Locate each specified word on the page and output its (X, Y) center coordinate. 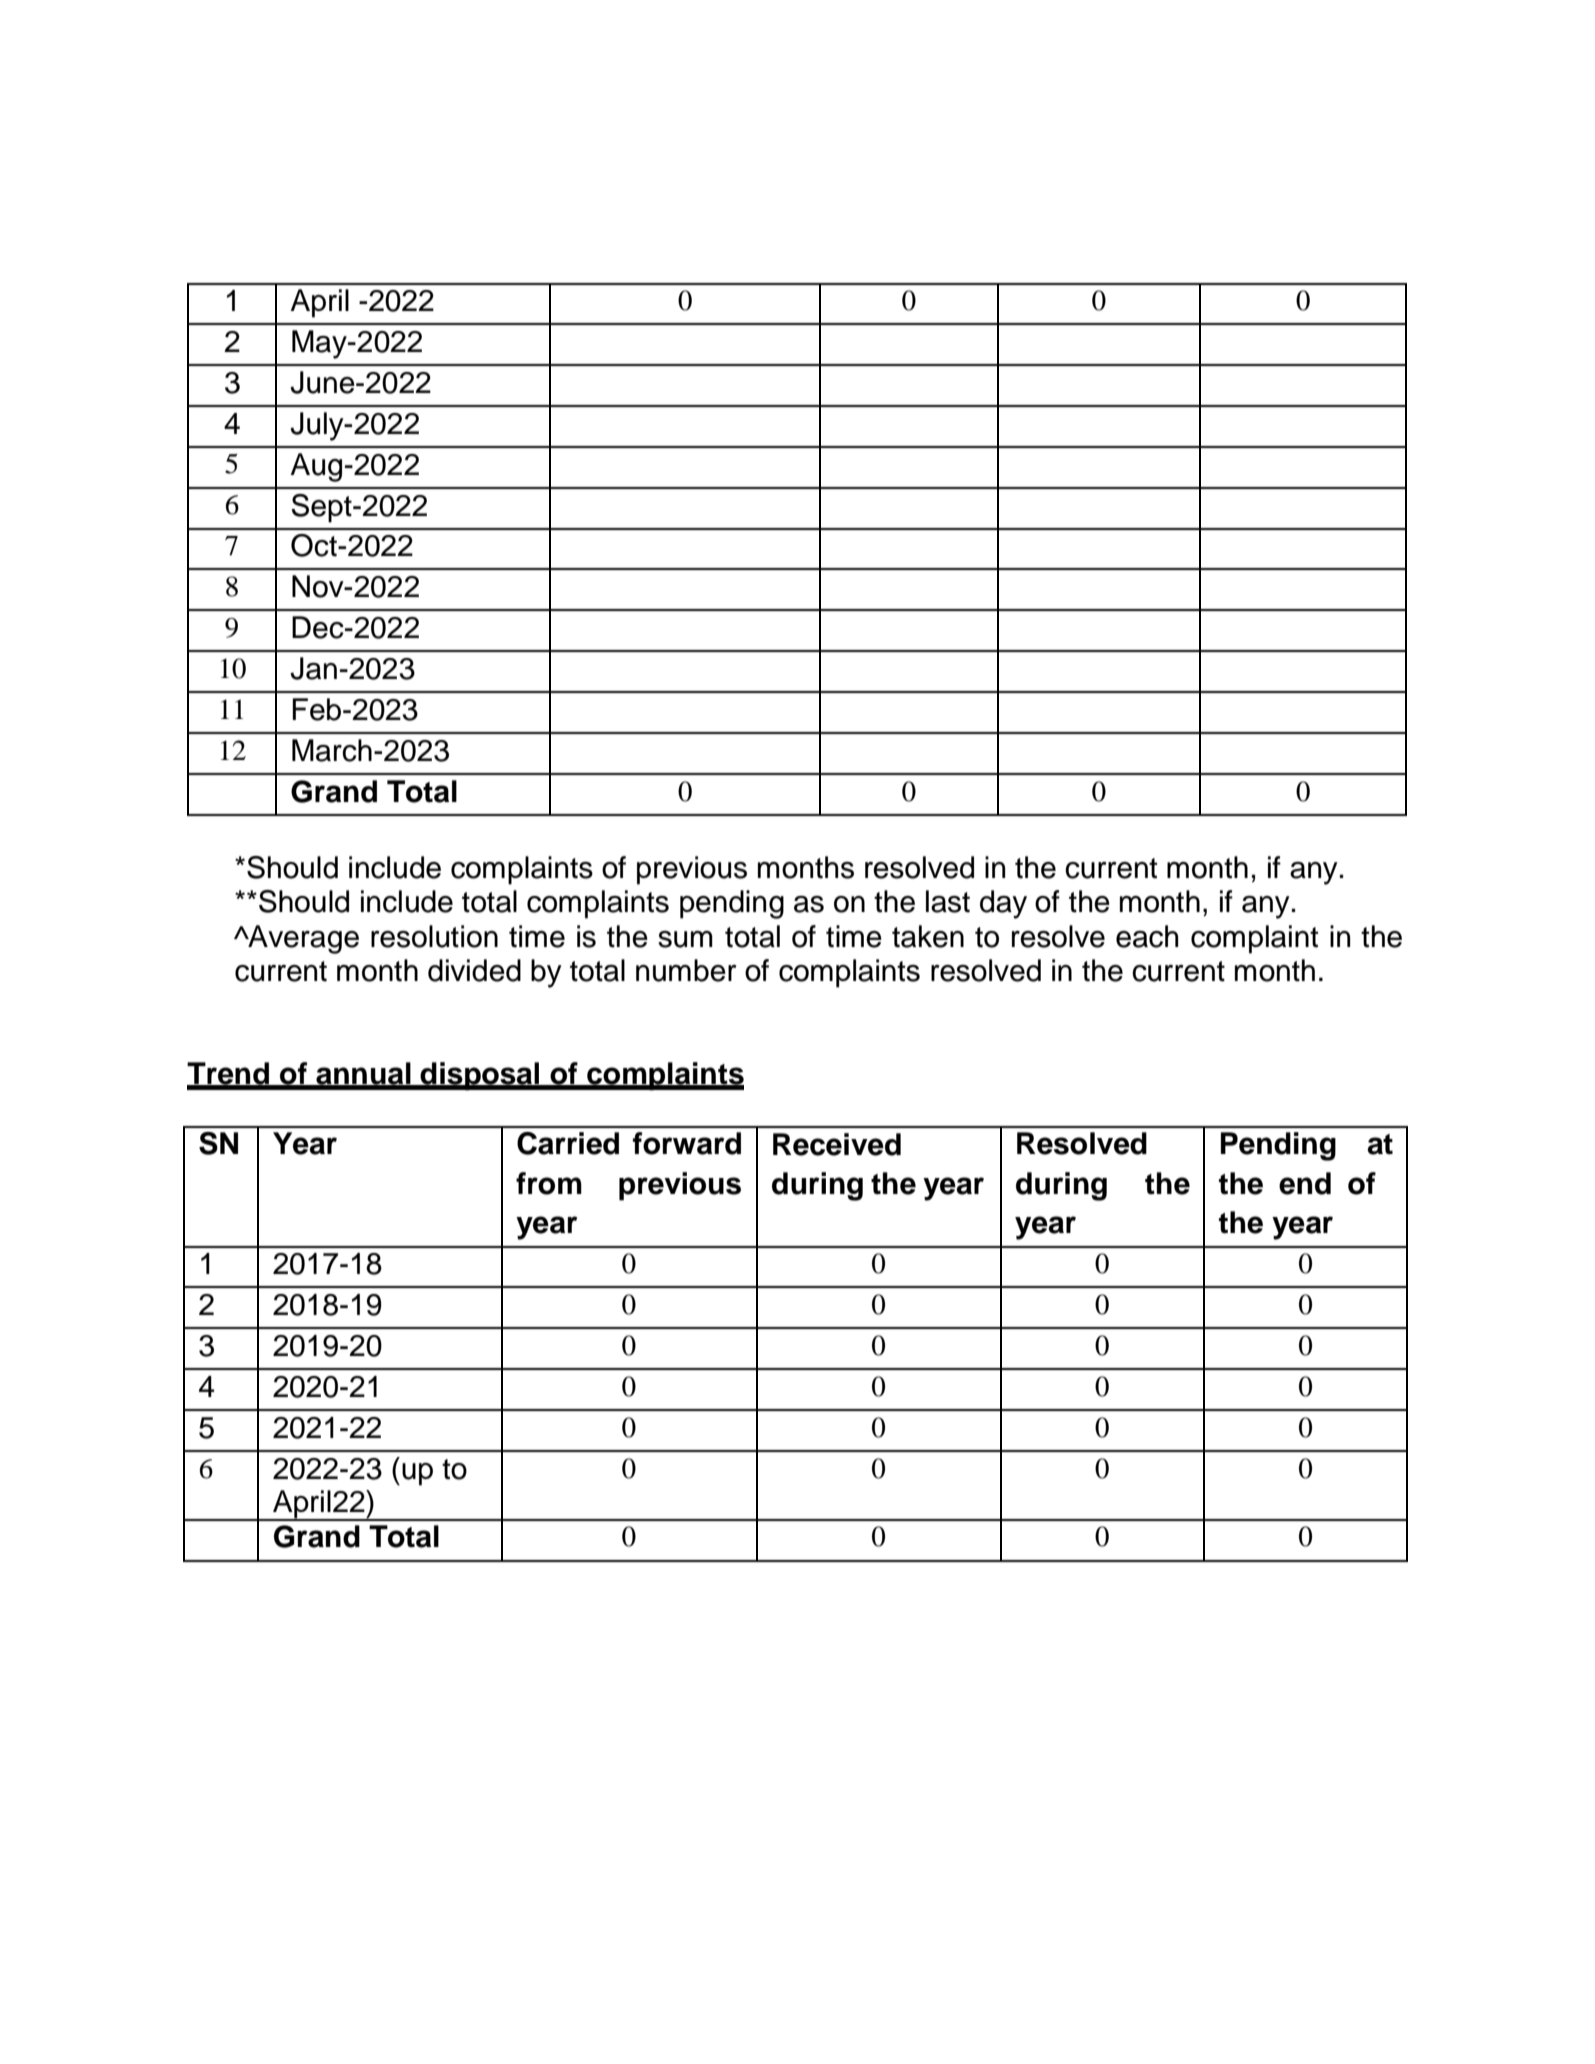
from (549, 1183)
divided (474, 970)
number (686, 970)
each (1147, 936)
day (1003, 904)
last (948, 901)
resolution (434, 936)
